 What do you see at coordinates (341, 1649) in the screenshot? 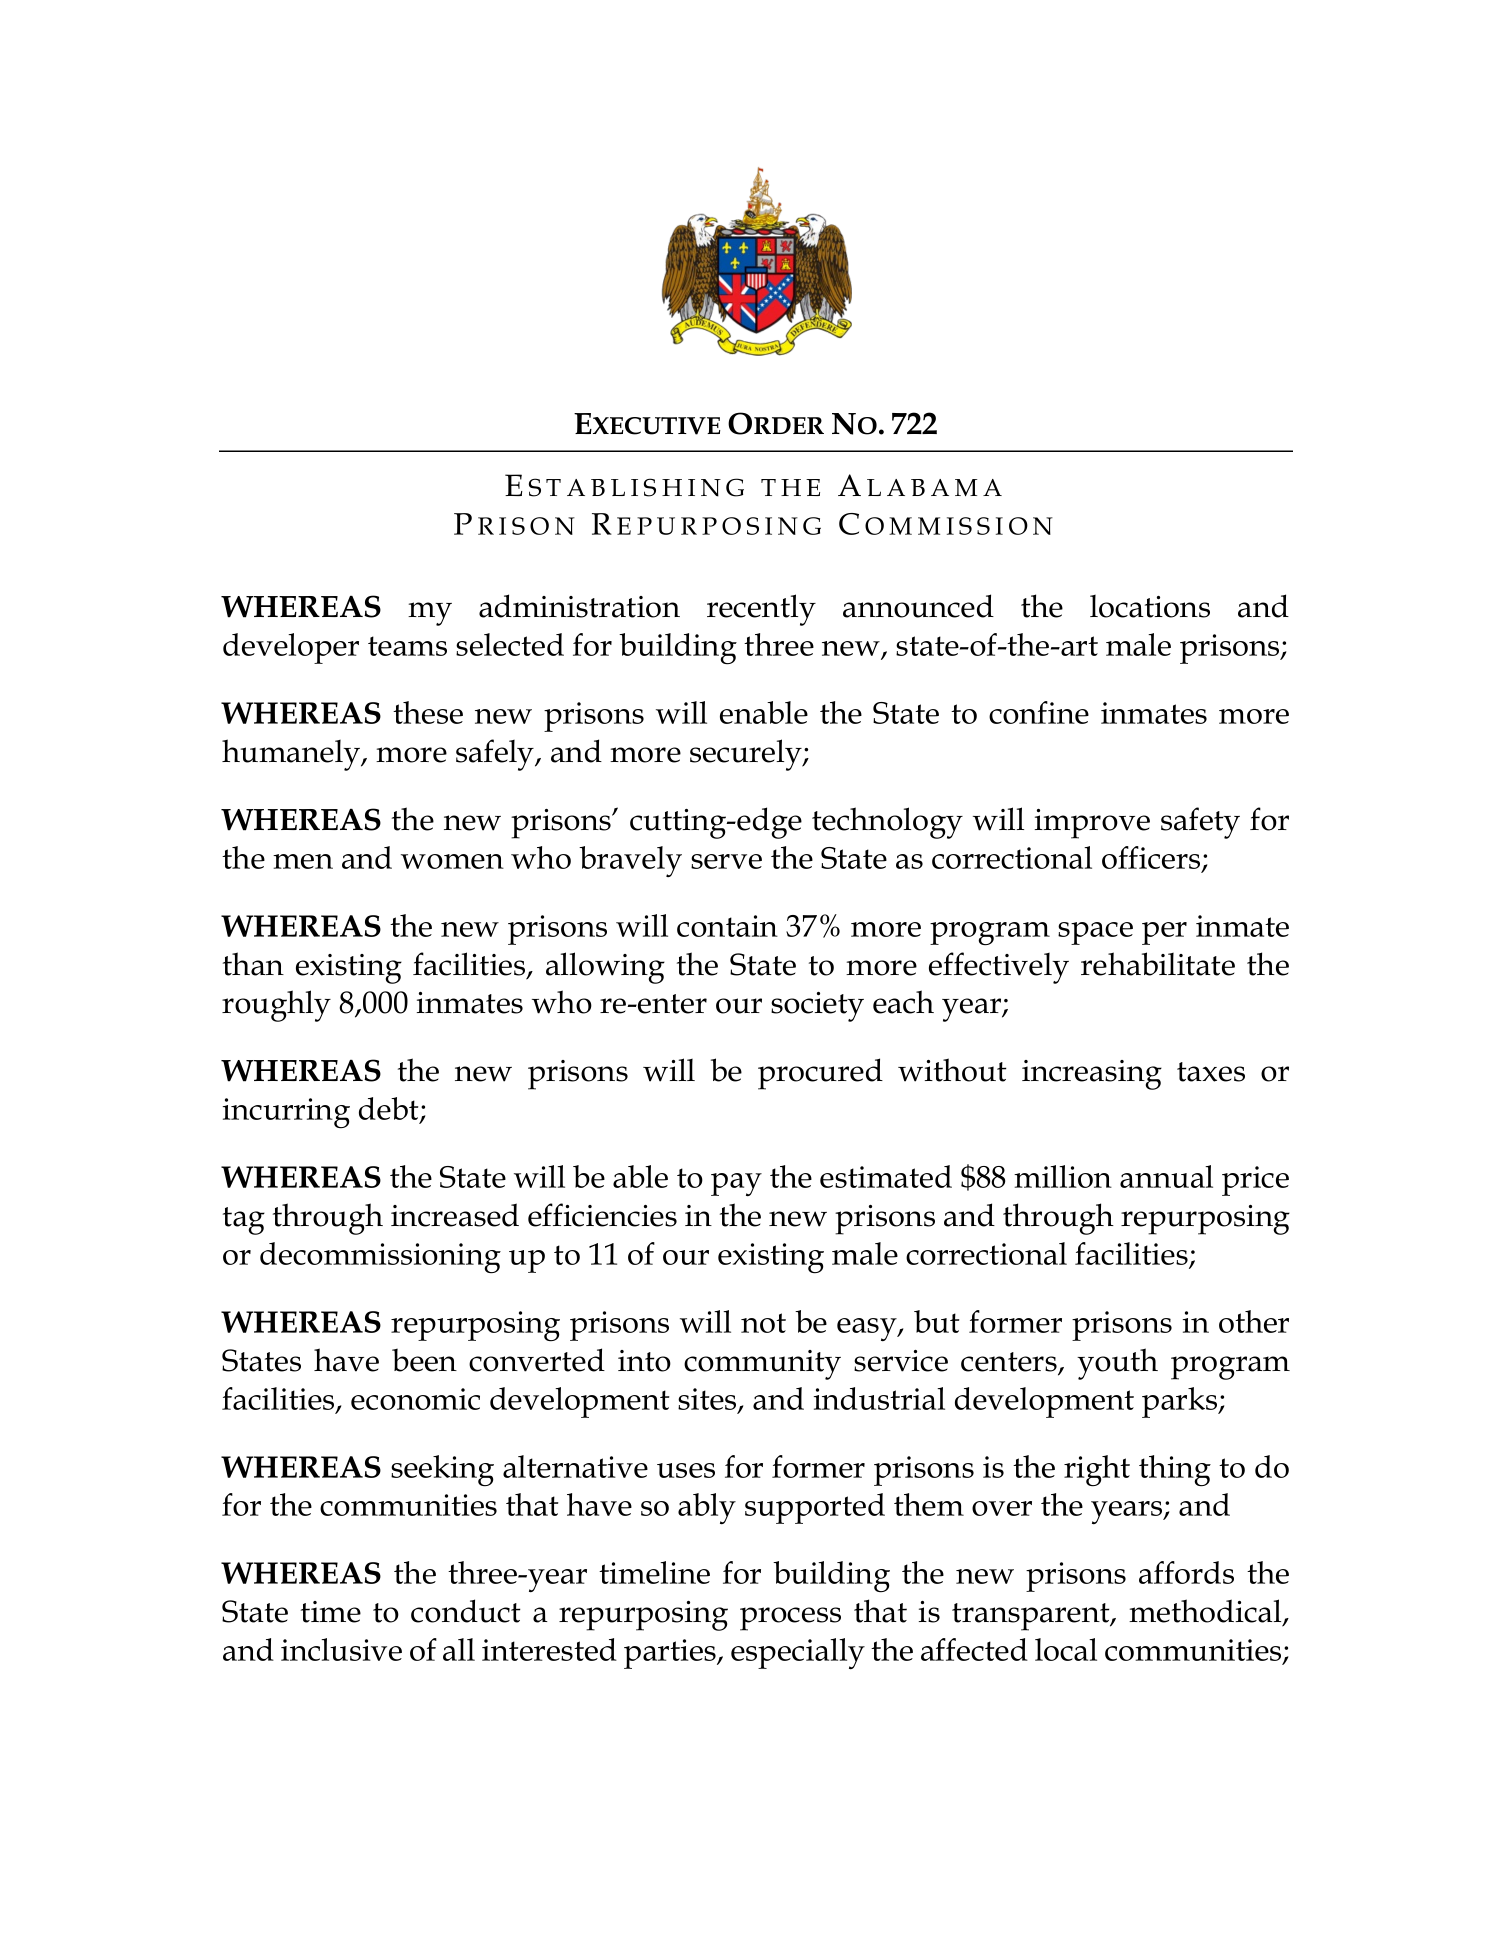
I see `inclusive` at bounding box center [341, 1649].
